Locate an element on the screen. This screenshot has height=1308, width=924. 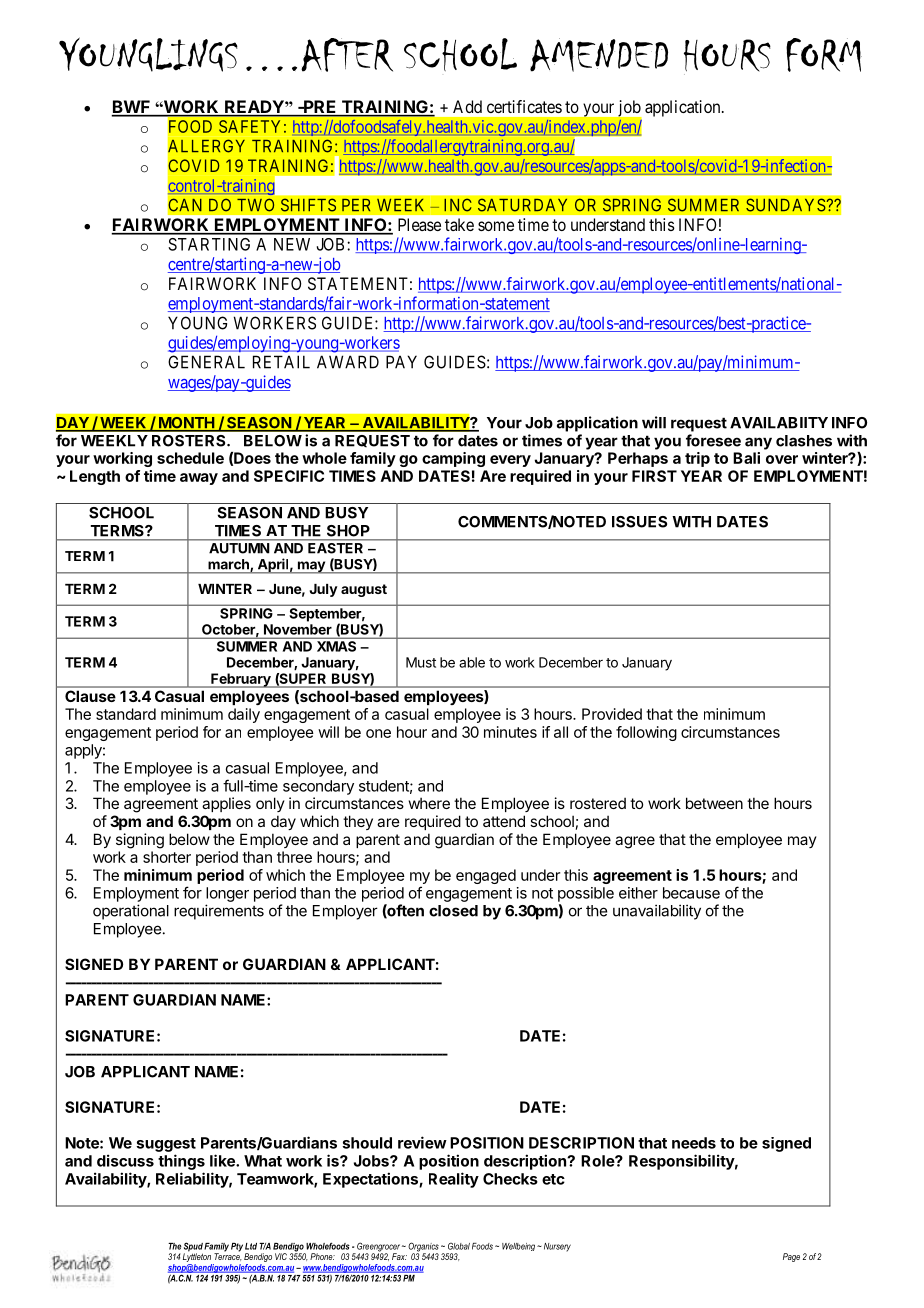
Page is located at coordinates (791, 1257).
